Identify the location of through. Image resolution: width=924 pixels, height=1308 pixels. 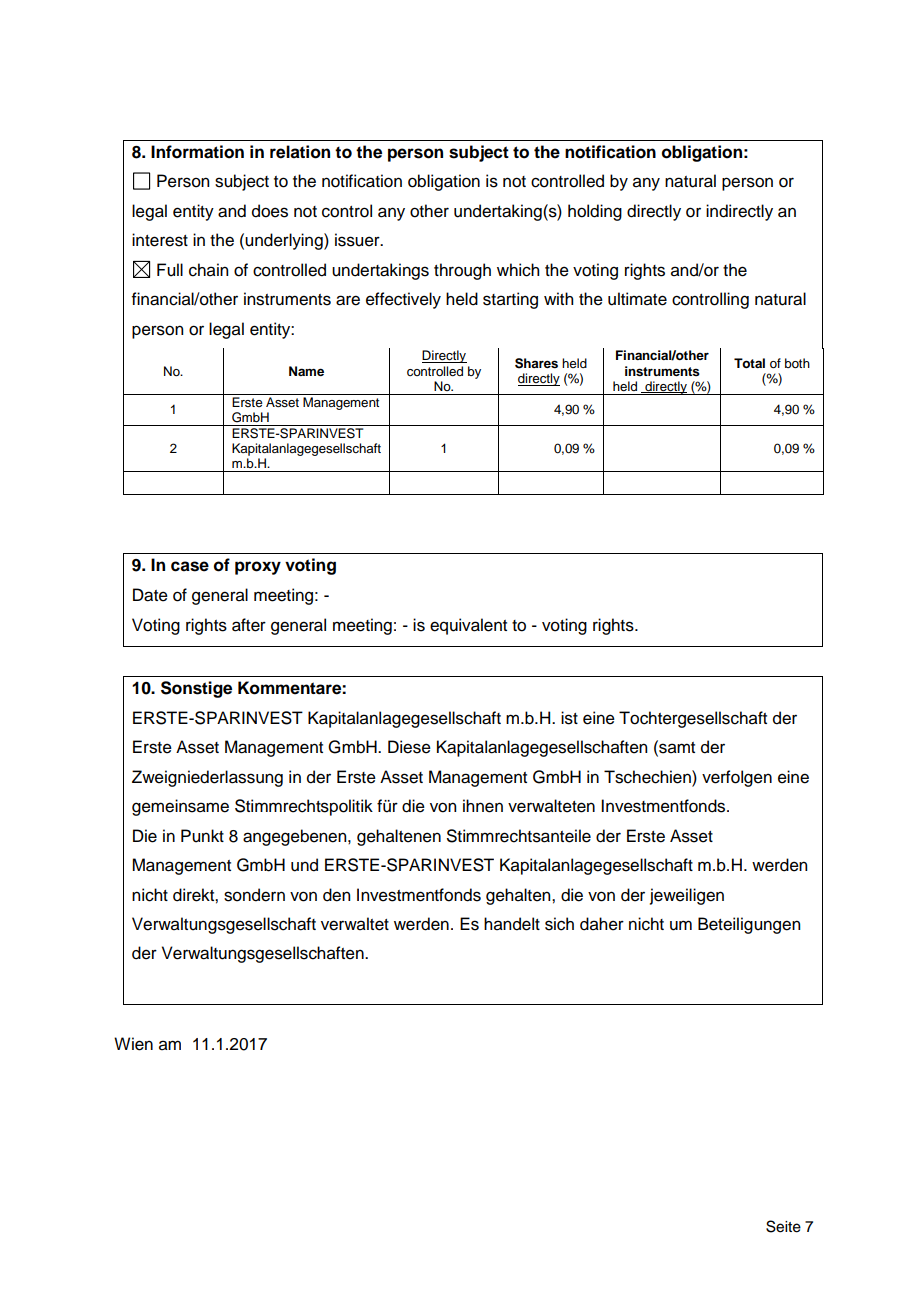
(462, 271).
